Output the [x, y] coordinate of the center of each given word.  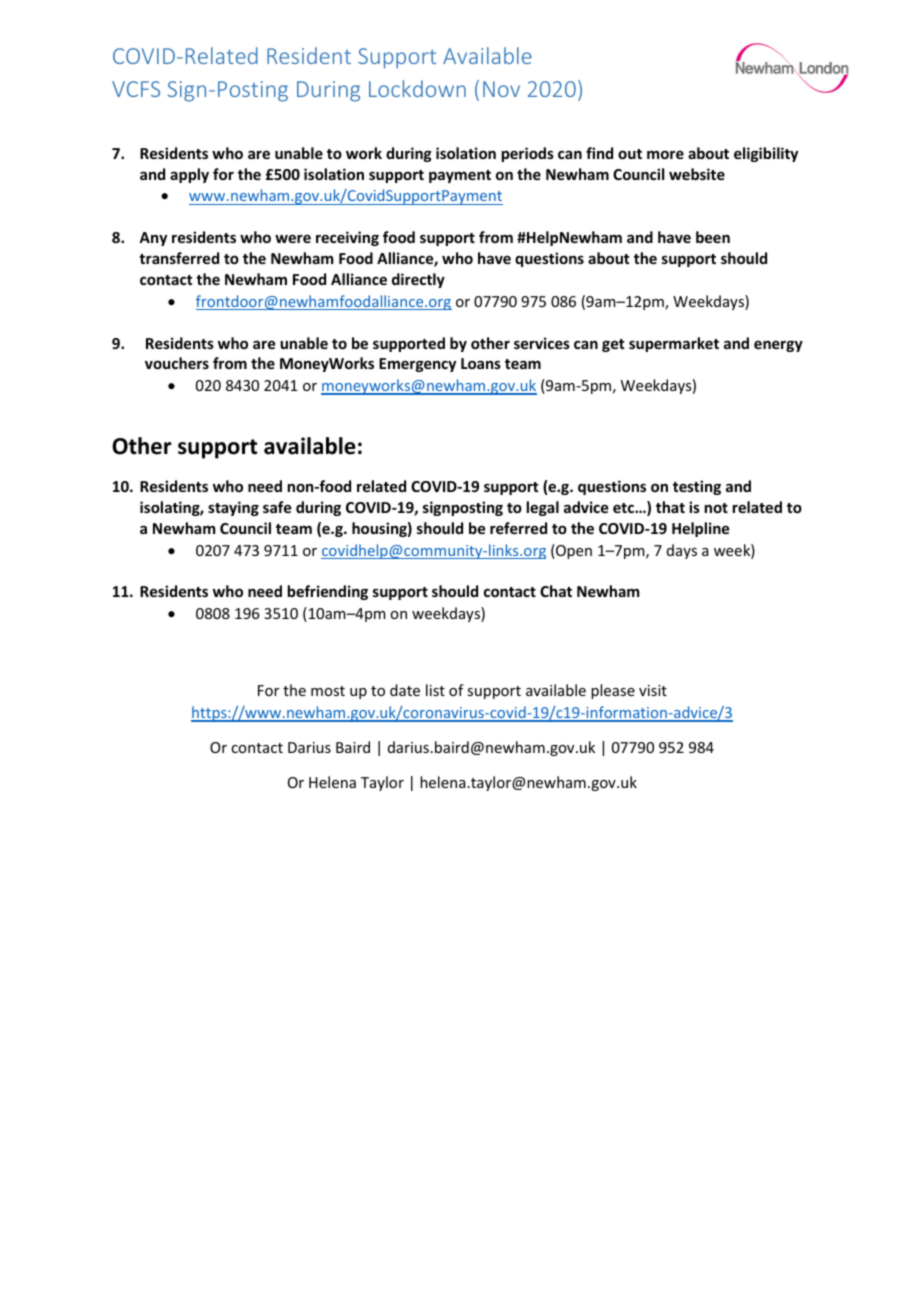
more [665, 154]
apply [189, 175]
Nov [501, 89]
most [328, 691]
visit [653, 690]
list [435, 690]
